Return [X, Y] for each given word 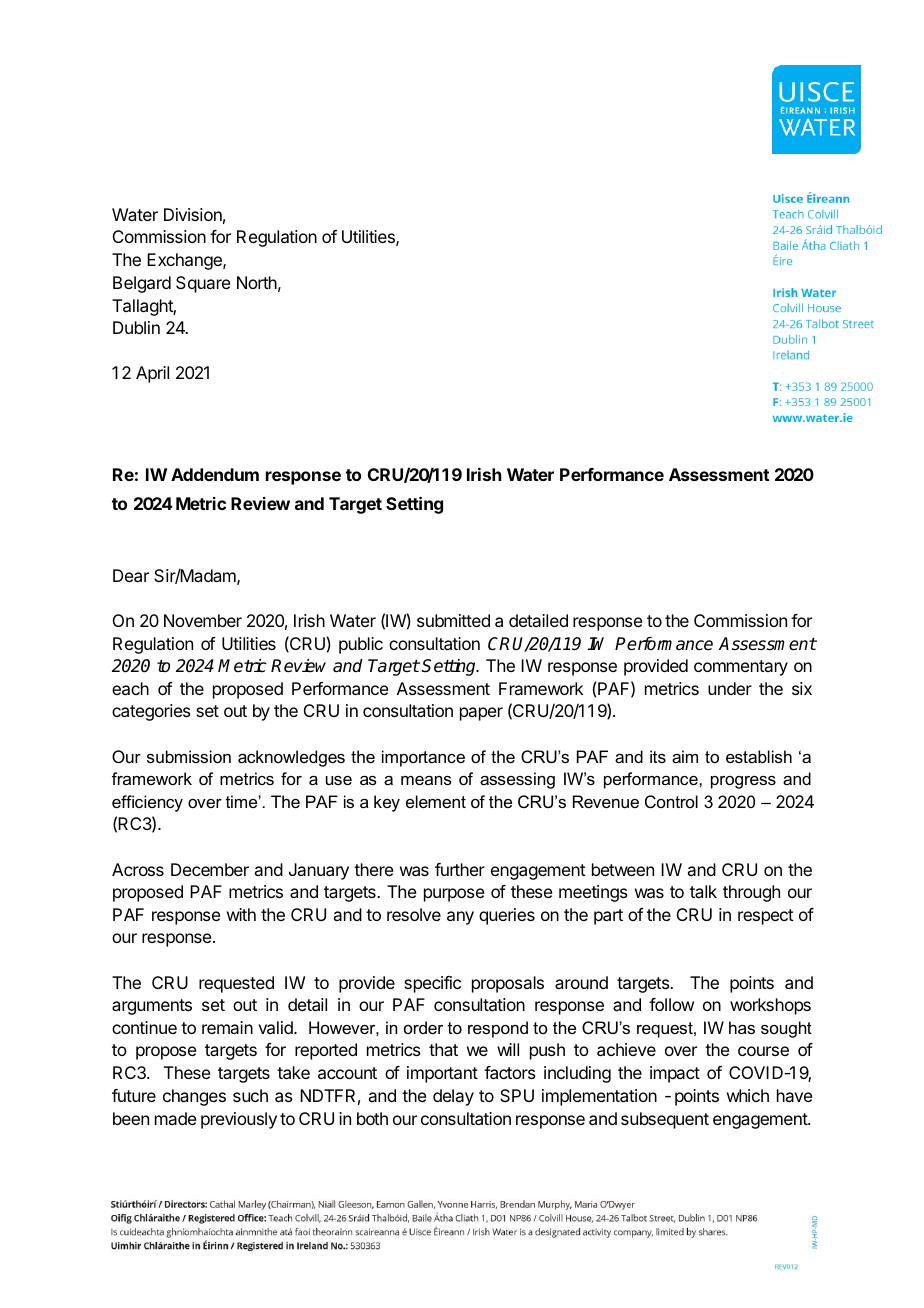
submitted [453, 620]
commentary [741, 668]
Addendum [215, 474]
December [210, 869]
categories [151, 712]
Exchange [185, 261]
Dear [131, 575]
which [748, 1095]
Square [203, 284]
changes [194, 1097]
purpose [454, 895]
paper [481, 714]
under [730, 688]
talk [703, 891]
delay [453, 1097]
